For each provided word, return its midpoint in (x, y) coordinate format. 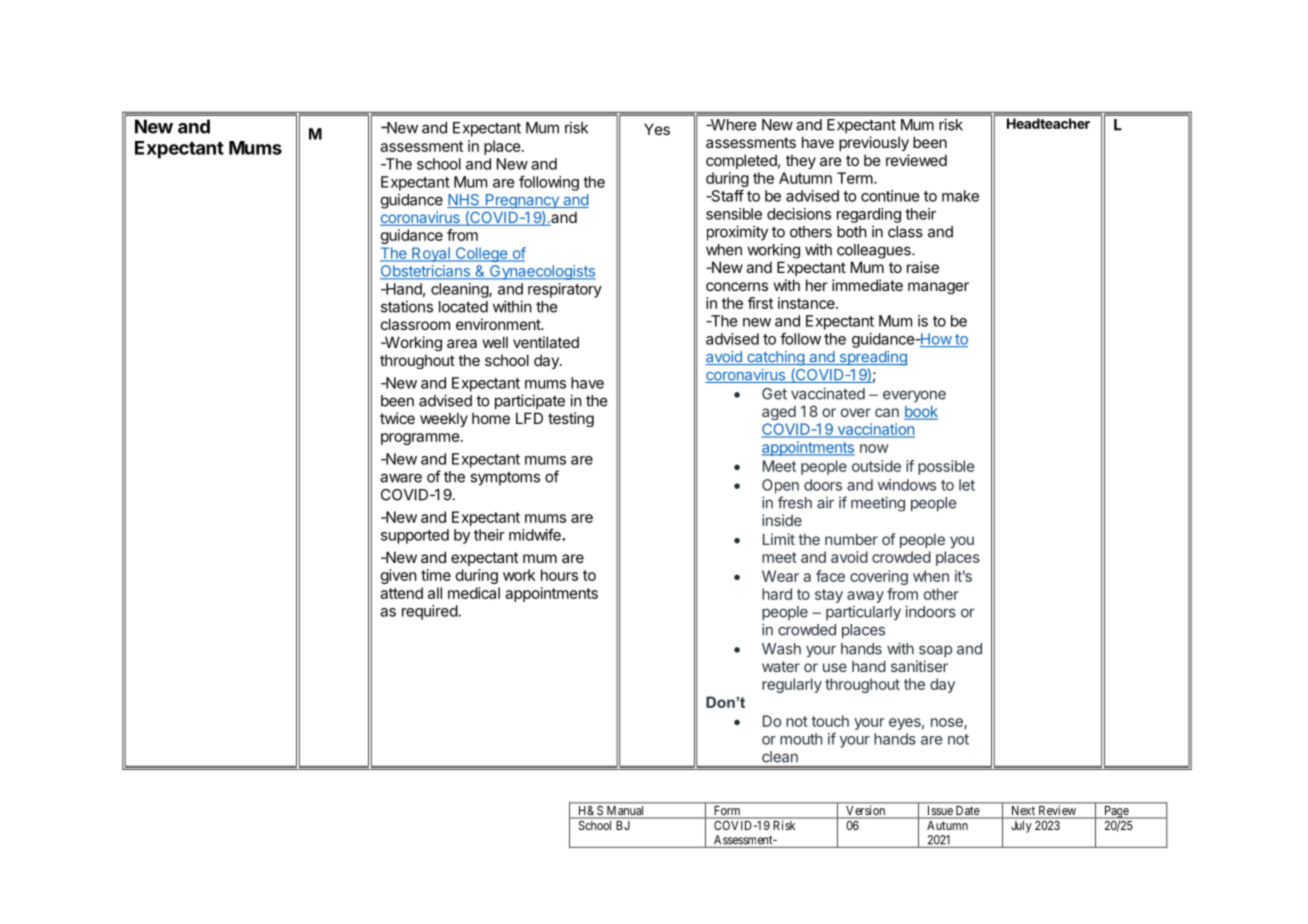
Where (732, 125)
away (865, 597)
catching (775, 358)
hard (777, 594)
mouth (801, 739)
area (462, 343)
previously (874, 143)
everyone (914, 396)
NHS (464, 201)
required (430, 612)
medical (474, 593)
